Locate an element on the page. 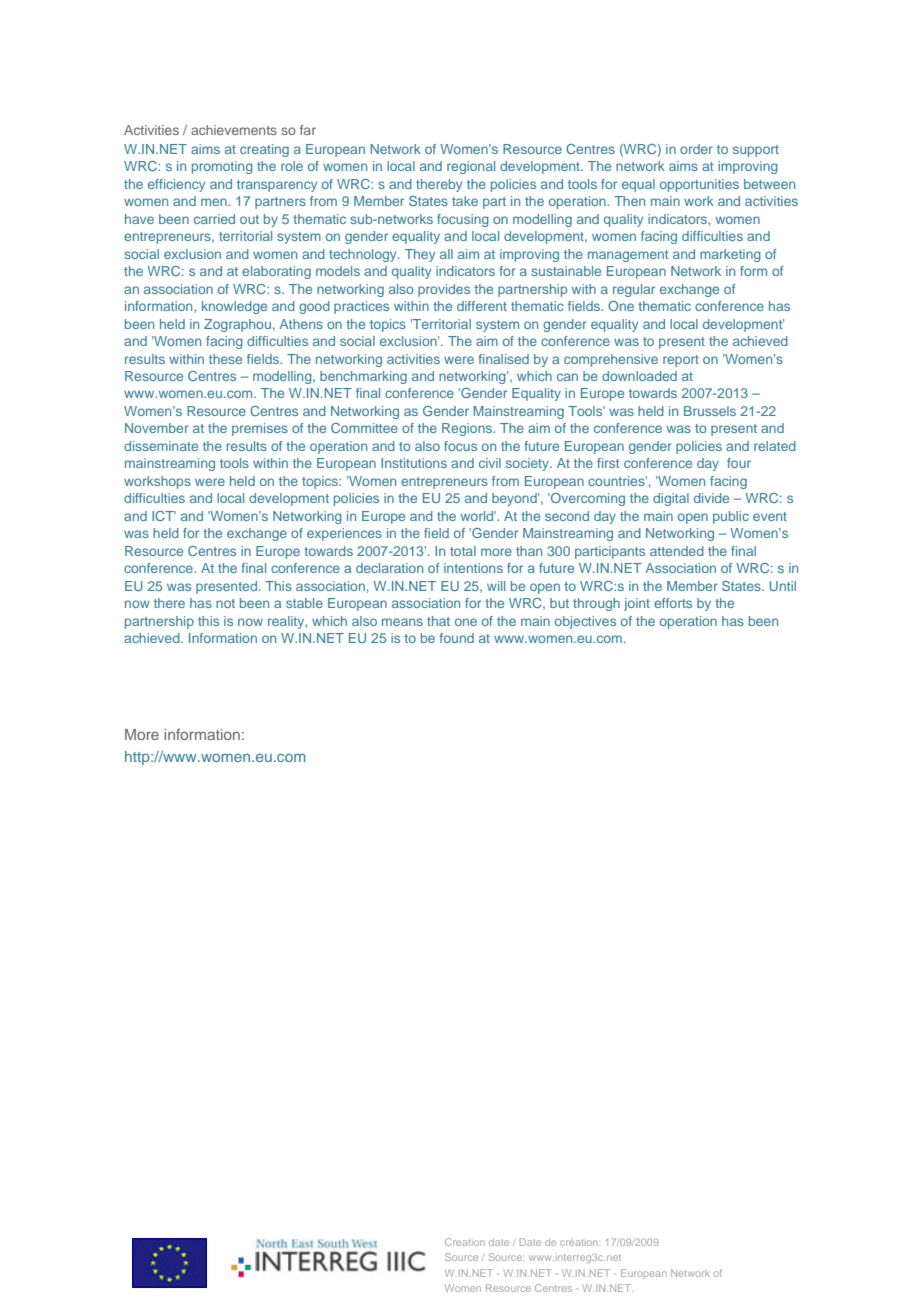 The height and width of the page is (1308, 924). achievements is located at coordinates (234, 130).
